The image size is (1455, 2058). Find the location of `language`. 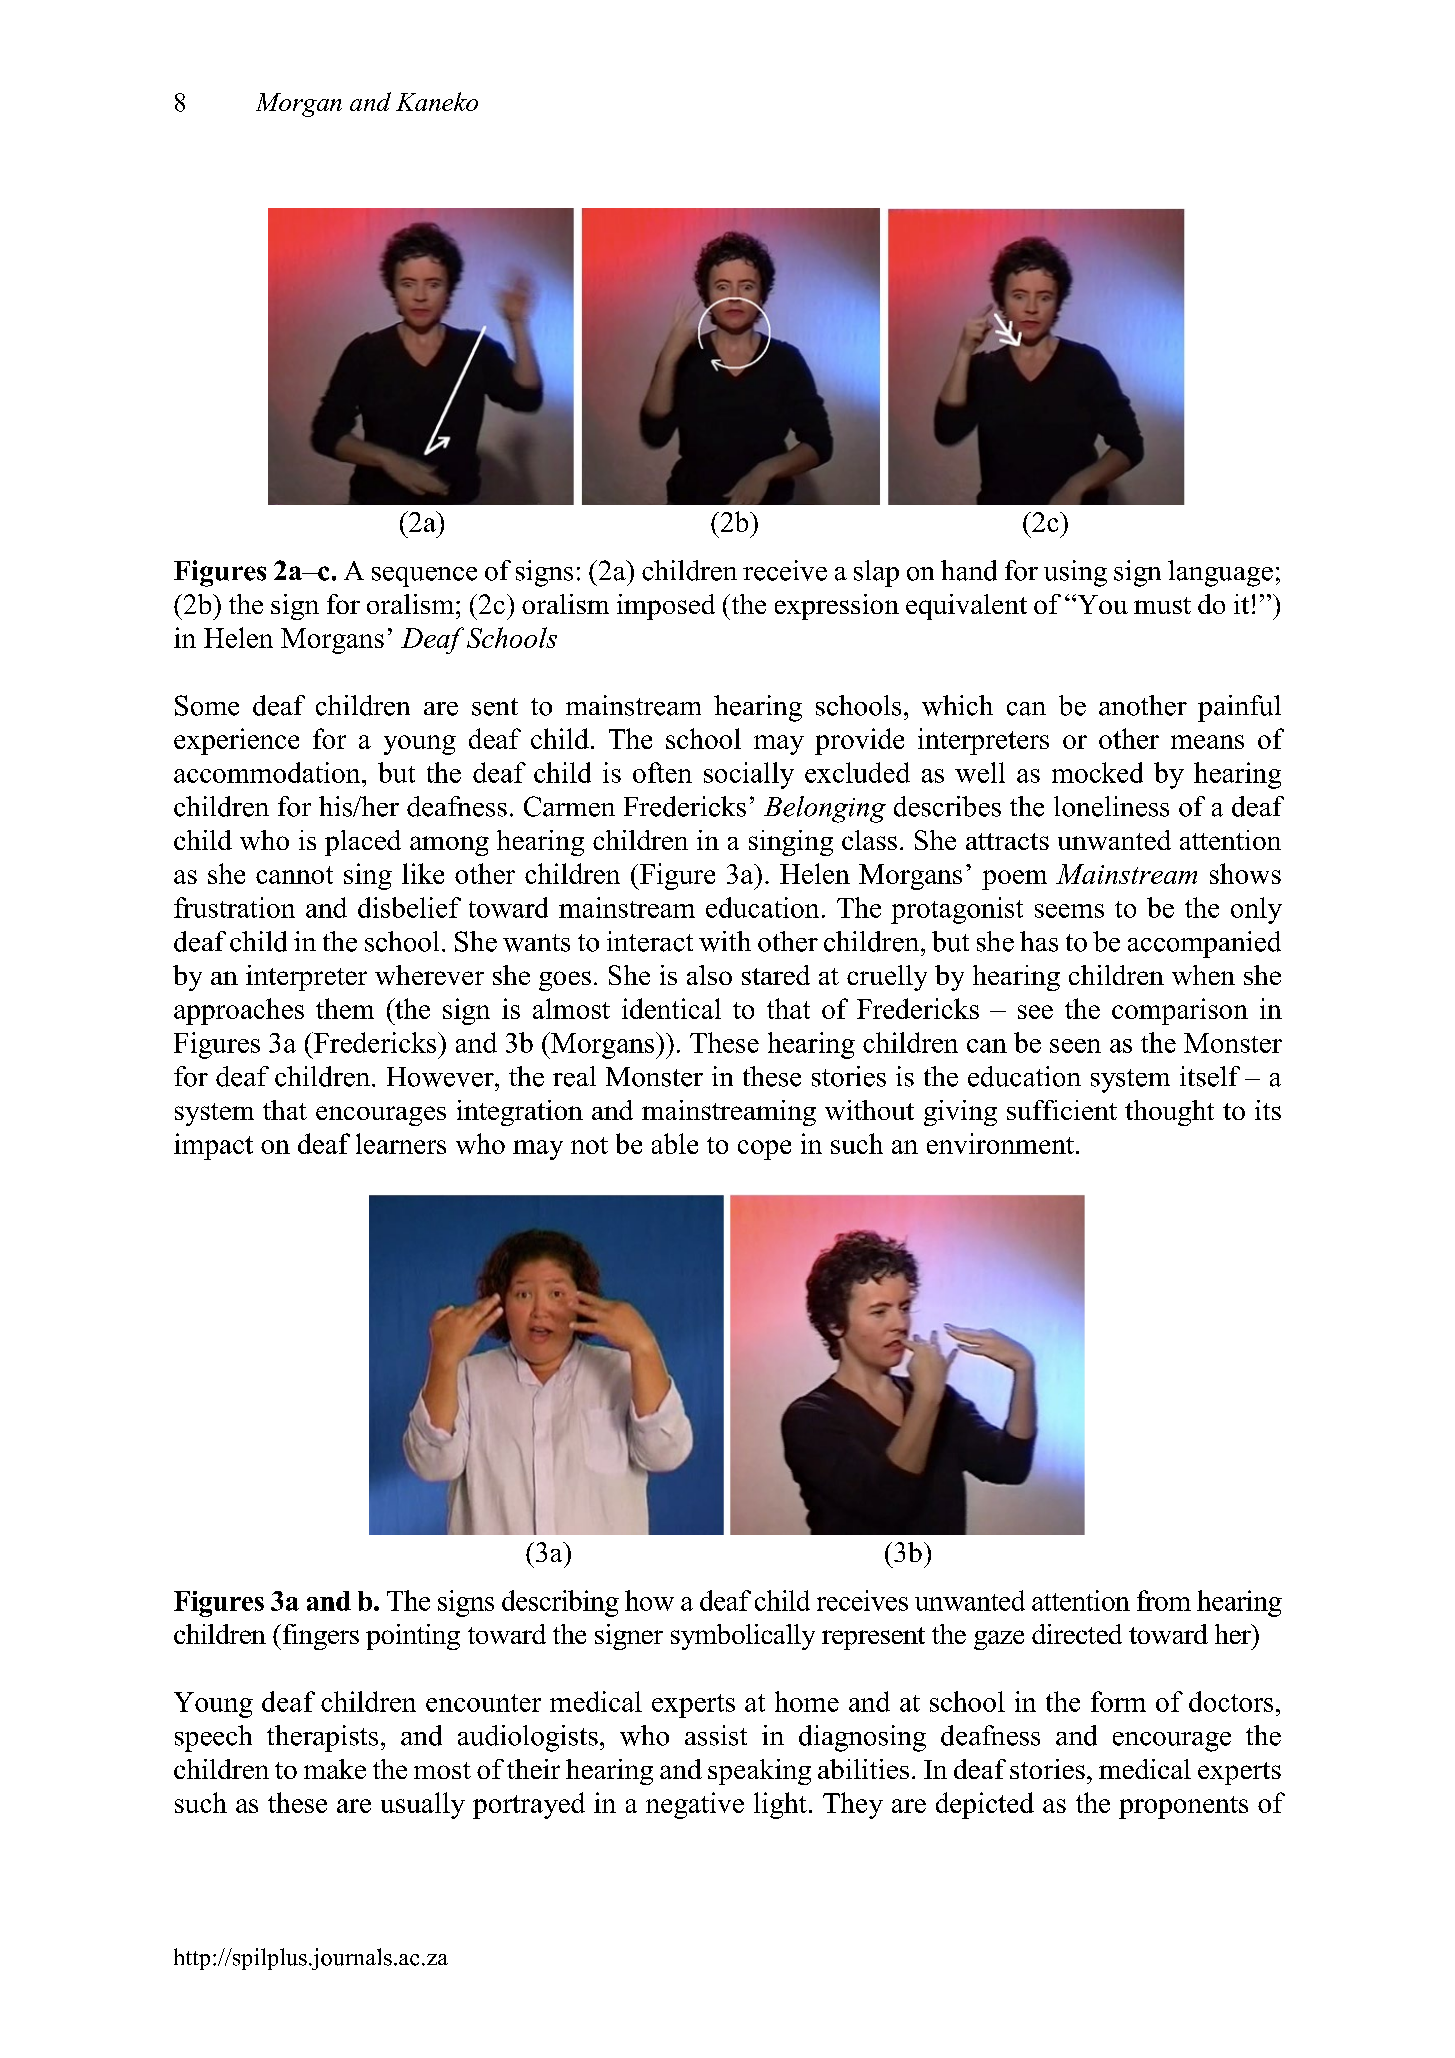

language is located at coordinates (1220, 573).
